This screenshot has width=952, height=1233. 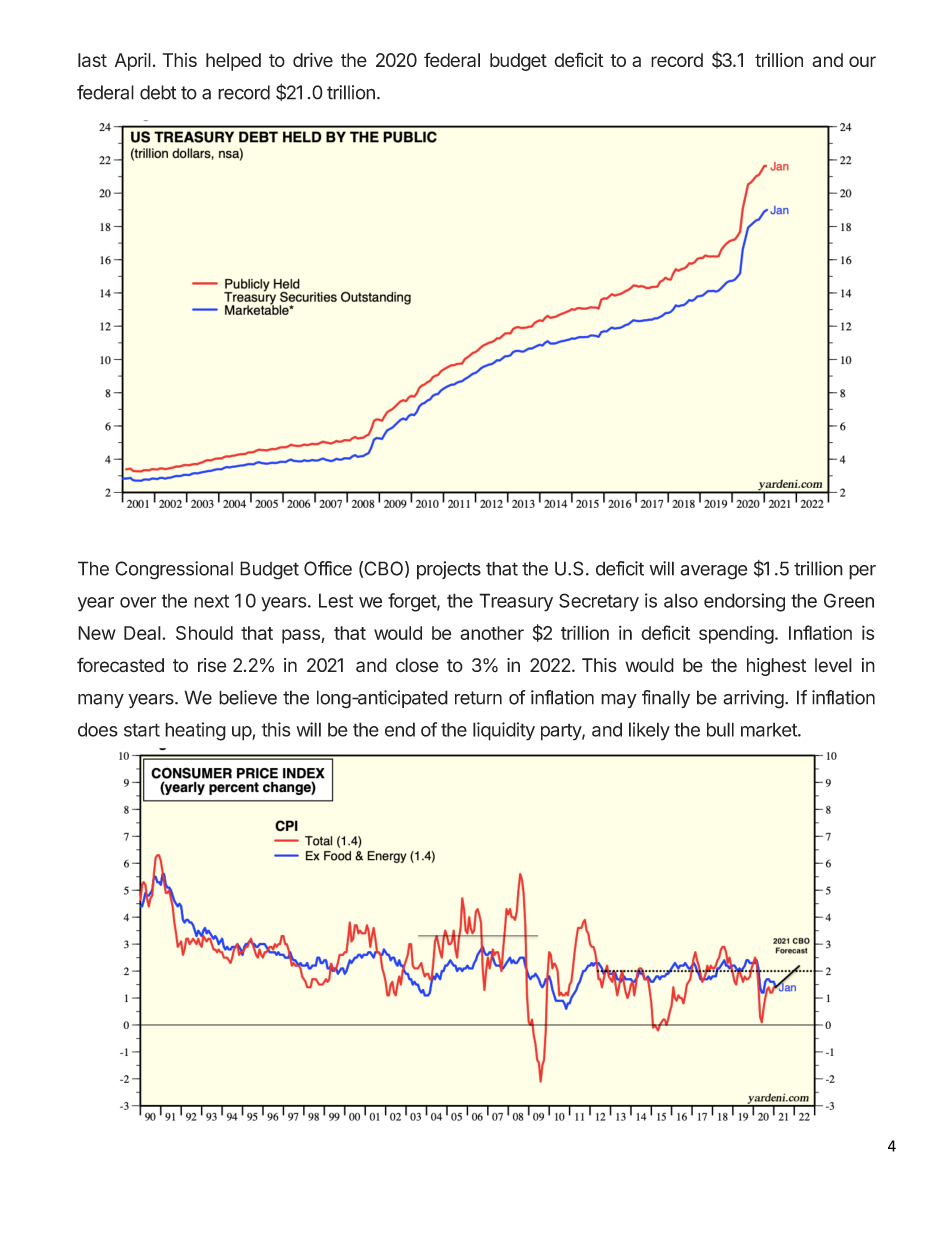 I want to click on Congressional, so click(x=174, y=570).
